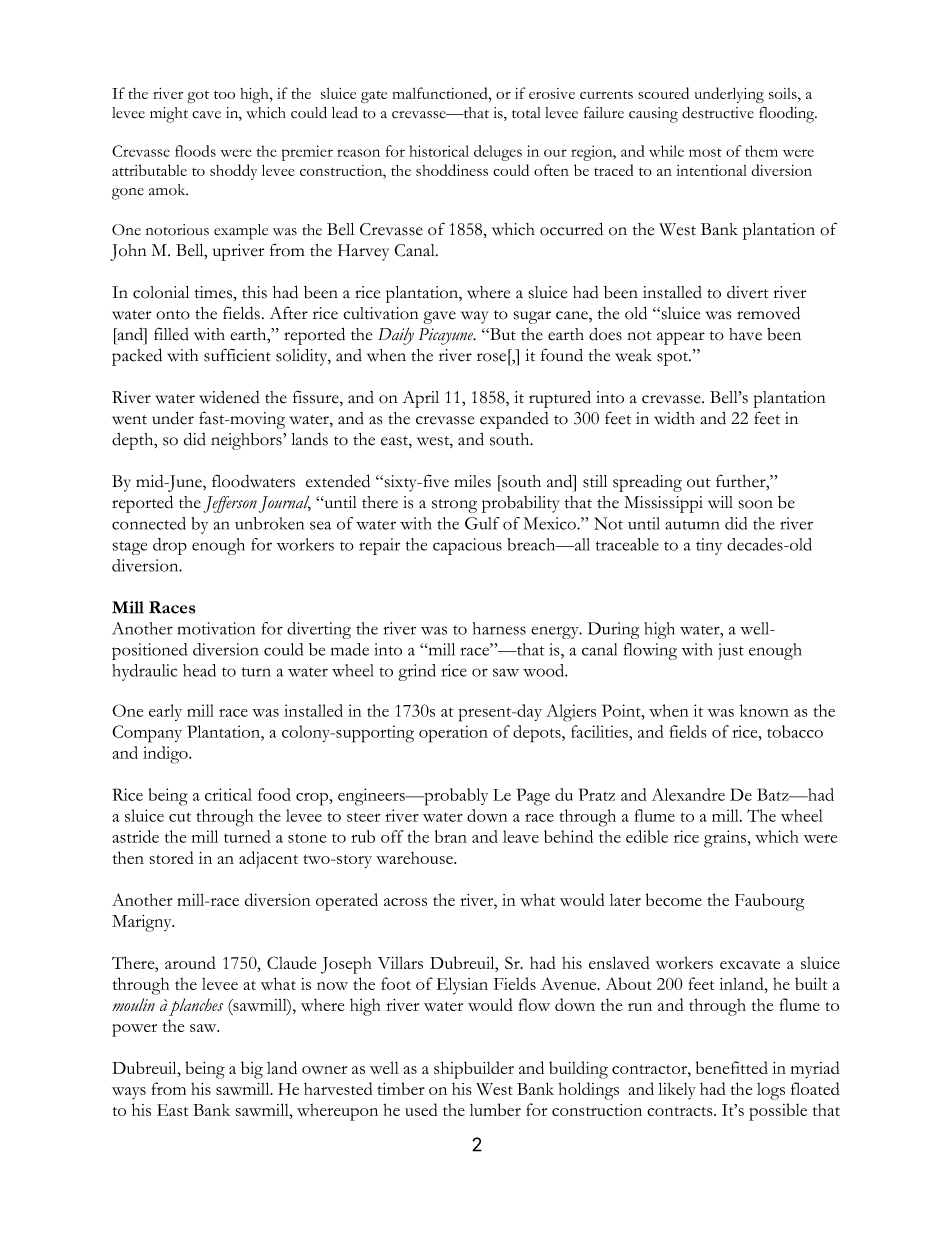 This page has height=1233, width=952. I want to click on gave, so click(439, 317).
